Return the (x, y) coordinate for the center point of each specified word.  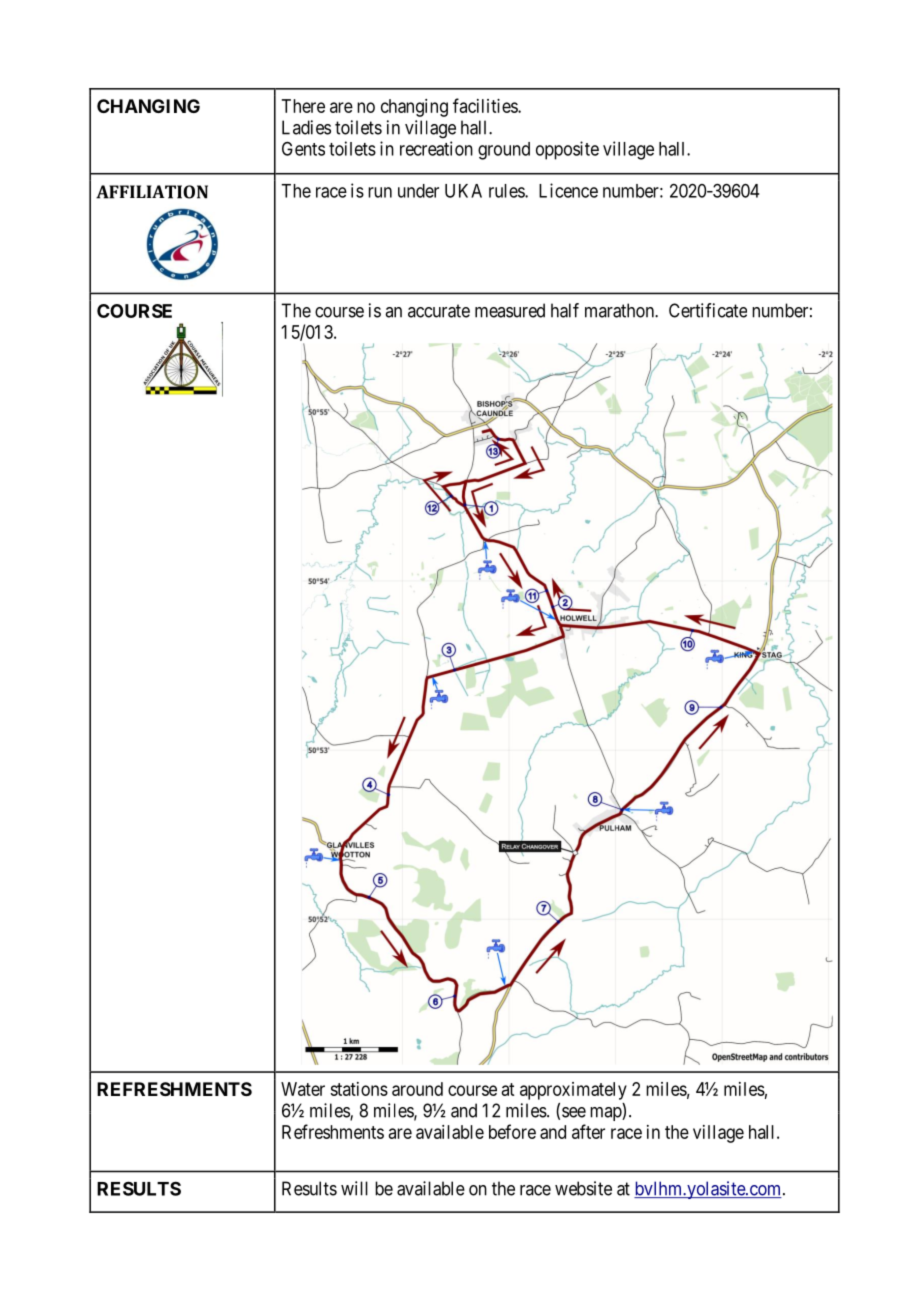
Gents (303, 148)
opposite (567, 150)
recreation (436, 148)
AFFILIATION (152, 192)
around (417, 1089)
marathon (620, 310)
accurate (439, 311)
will (354, 1188)
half (565, 310)
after (588, 1131)
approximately (573, 1091)
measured (510, 310)
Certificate (708, 310)
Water (303, 1089)
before (512, 1131)
